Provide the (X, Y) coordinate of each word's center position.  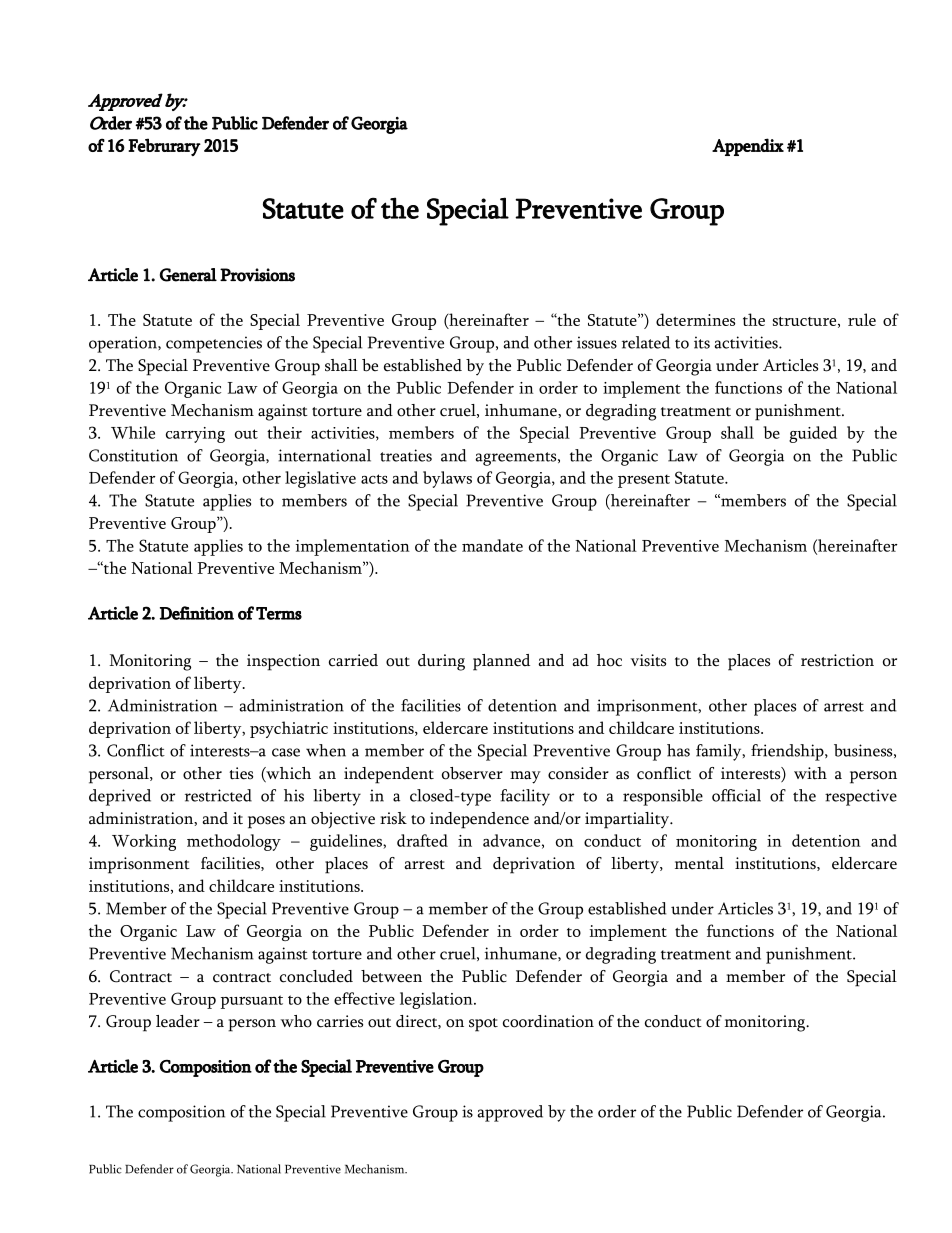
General (188, 275)
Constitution (133, 455)
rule (862, 319)
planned (501, 662)
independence (479, 820)
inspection (283, 662)
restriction (837, 660)
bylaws (447, 479)
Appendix (748, 147)
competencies (214, 344)
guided (813, 434)
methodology (234, 842)
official (736, 795)
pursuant (252, 1002)
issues (597, 342)
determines (695, 319)
